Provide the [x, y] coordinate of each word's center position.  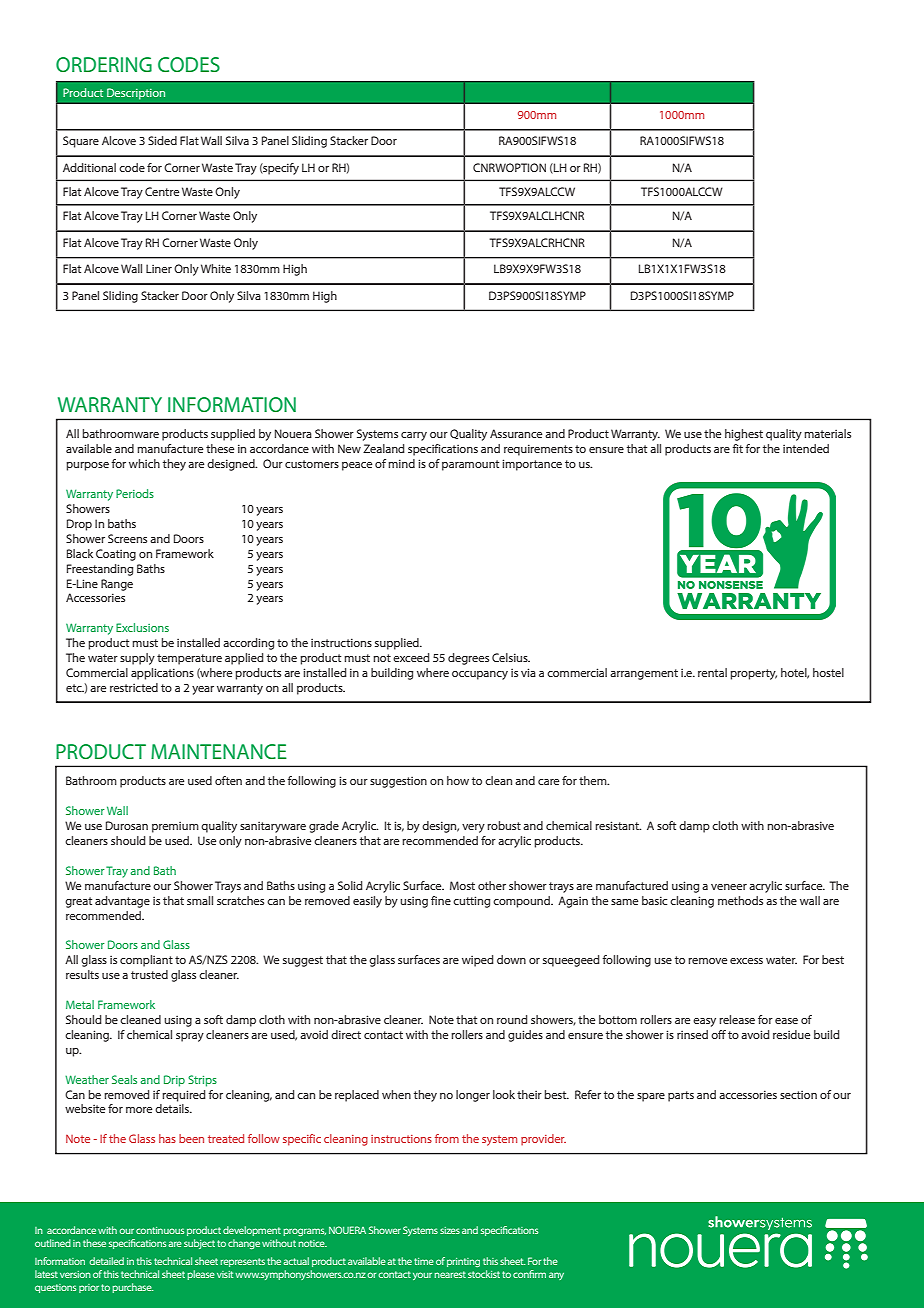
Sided [162, 140]
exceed [411, 657]
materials [827, 433]
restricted [134, 687]
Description [136, 94]
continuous [160, 1230]
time [424, 1261]
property [753, 674]
